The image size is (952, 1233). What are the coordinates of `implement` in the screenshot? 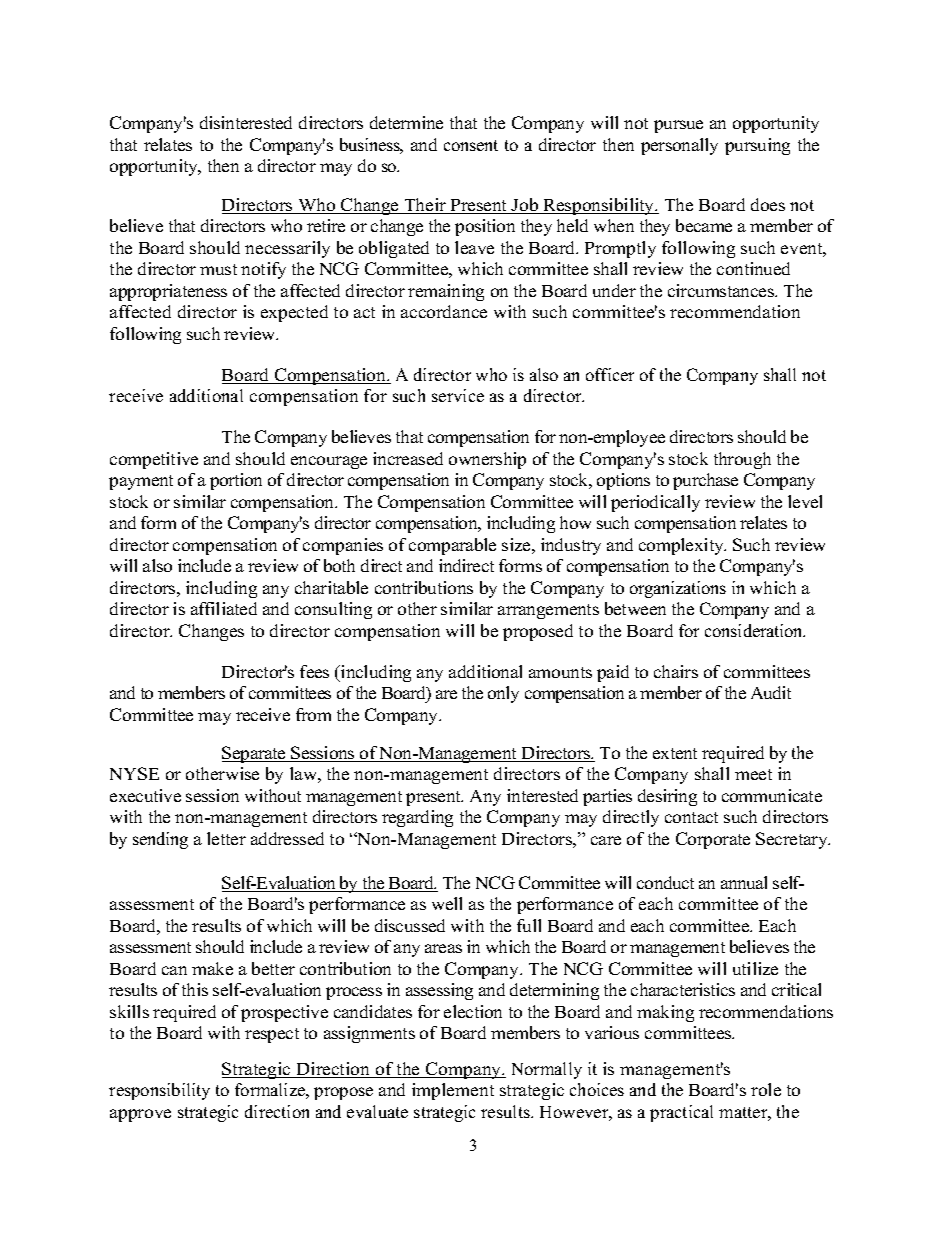 It's located at (453, 1091).
